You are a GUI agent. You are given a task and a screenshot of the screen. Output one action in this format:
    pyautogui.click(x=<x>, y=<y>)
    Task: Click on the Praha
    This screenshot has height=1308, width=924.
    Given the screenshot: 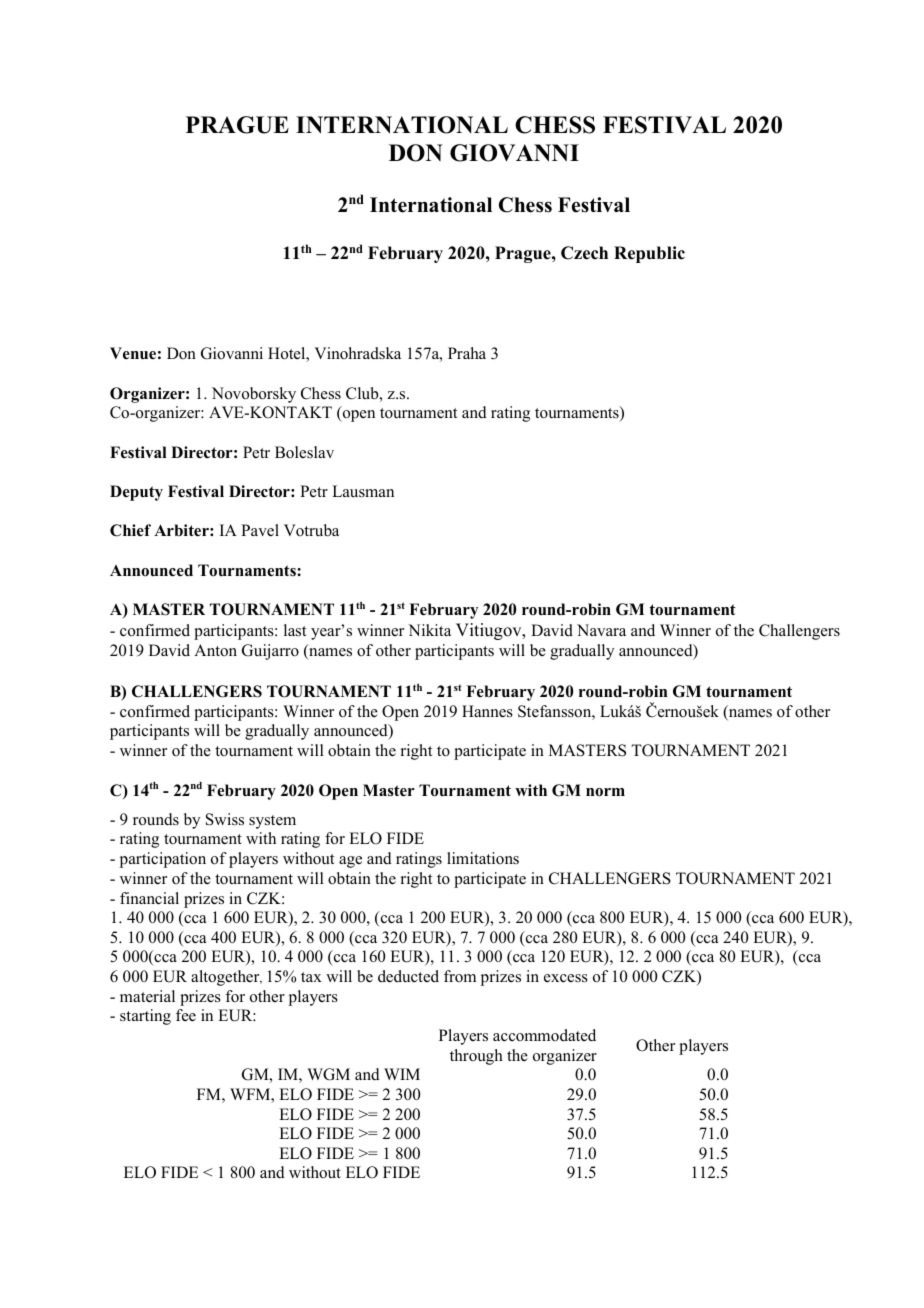 What is the action you would take?
    pyautogui.click(x=467, y=353)
